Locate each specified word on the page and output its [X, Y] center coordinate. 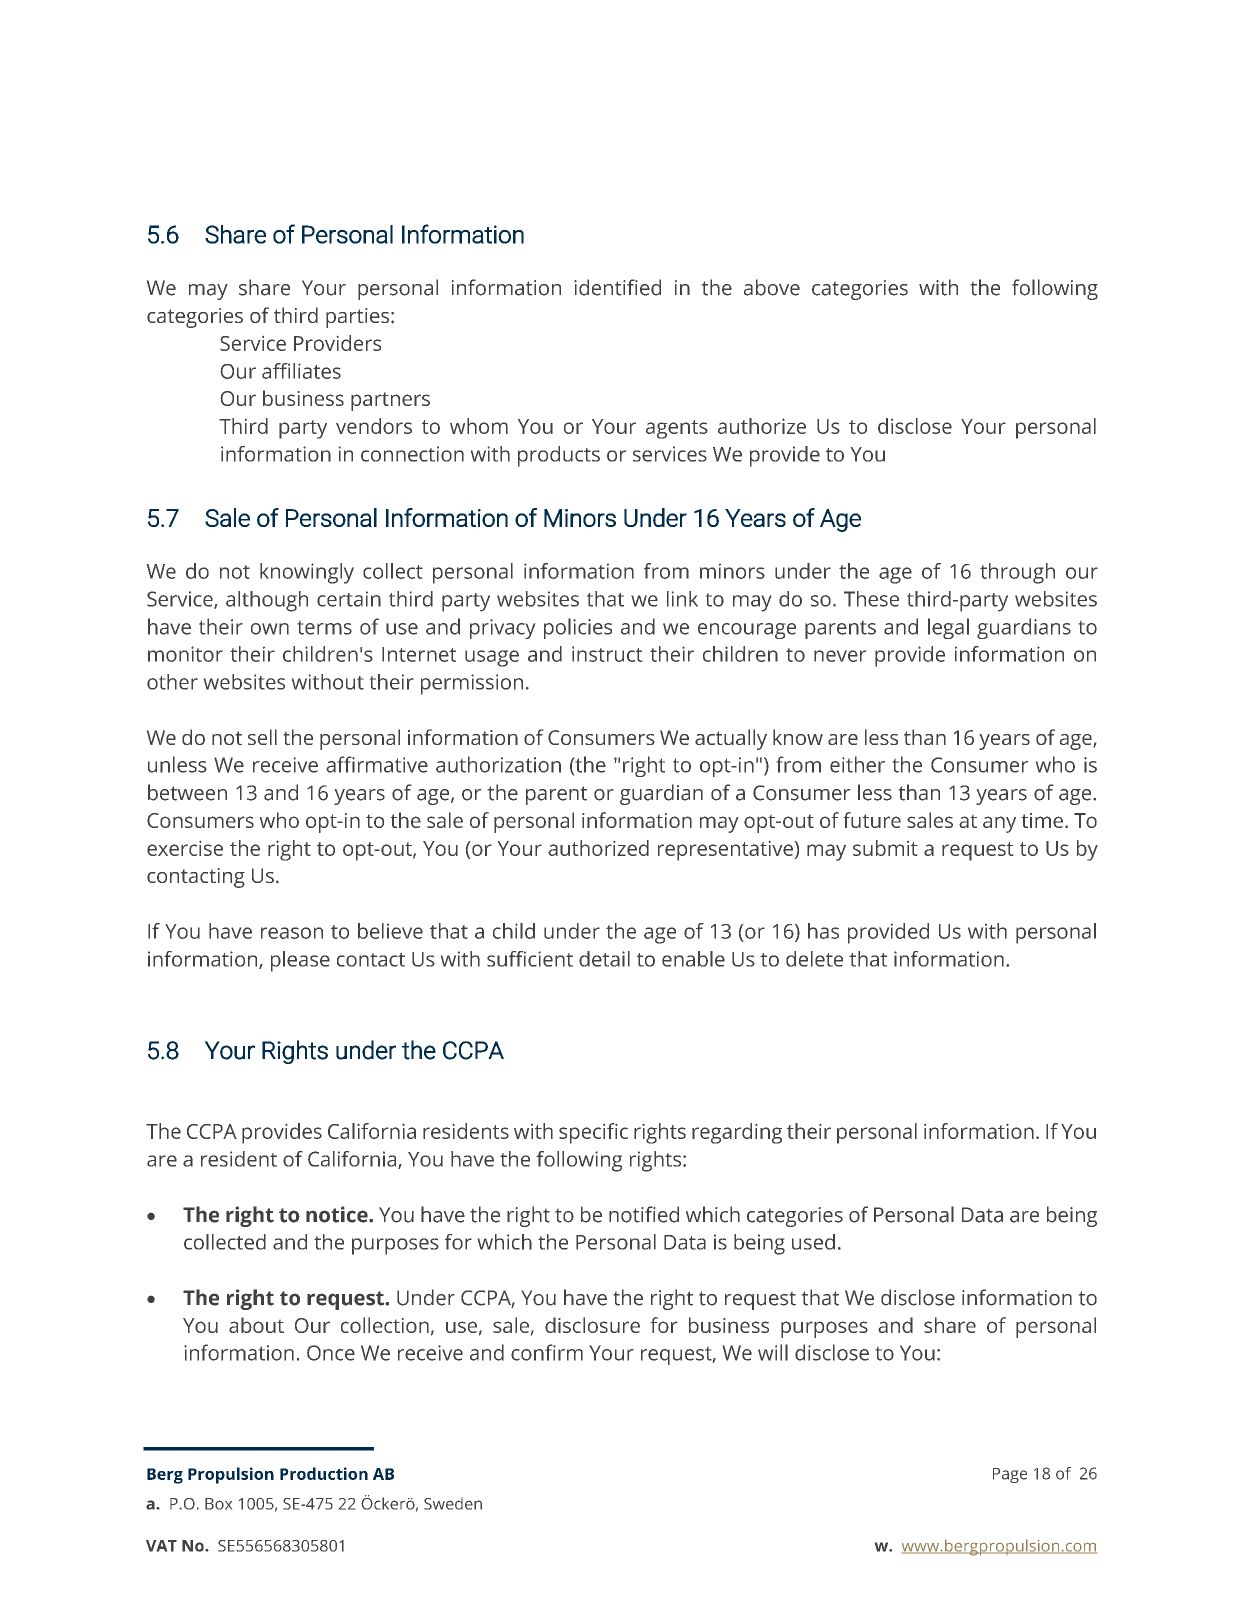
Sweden [453, 1504]
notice [338, 1214]
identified [617, 287]
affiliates [301, 371]
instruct [607, 654]
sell [262, 737]
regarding [737, 1133]
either [857, 764]
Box [218, 1504]
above [772, 287]
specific [593, 1133]
